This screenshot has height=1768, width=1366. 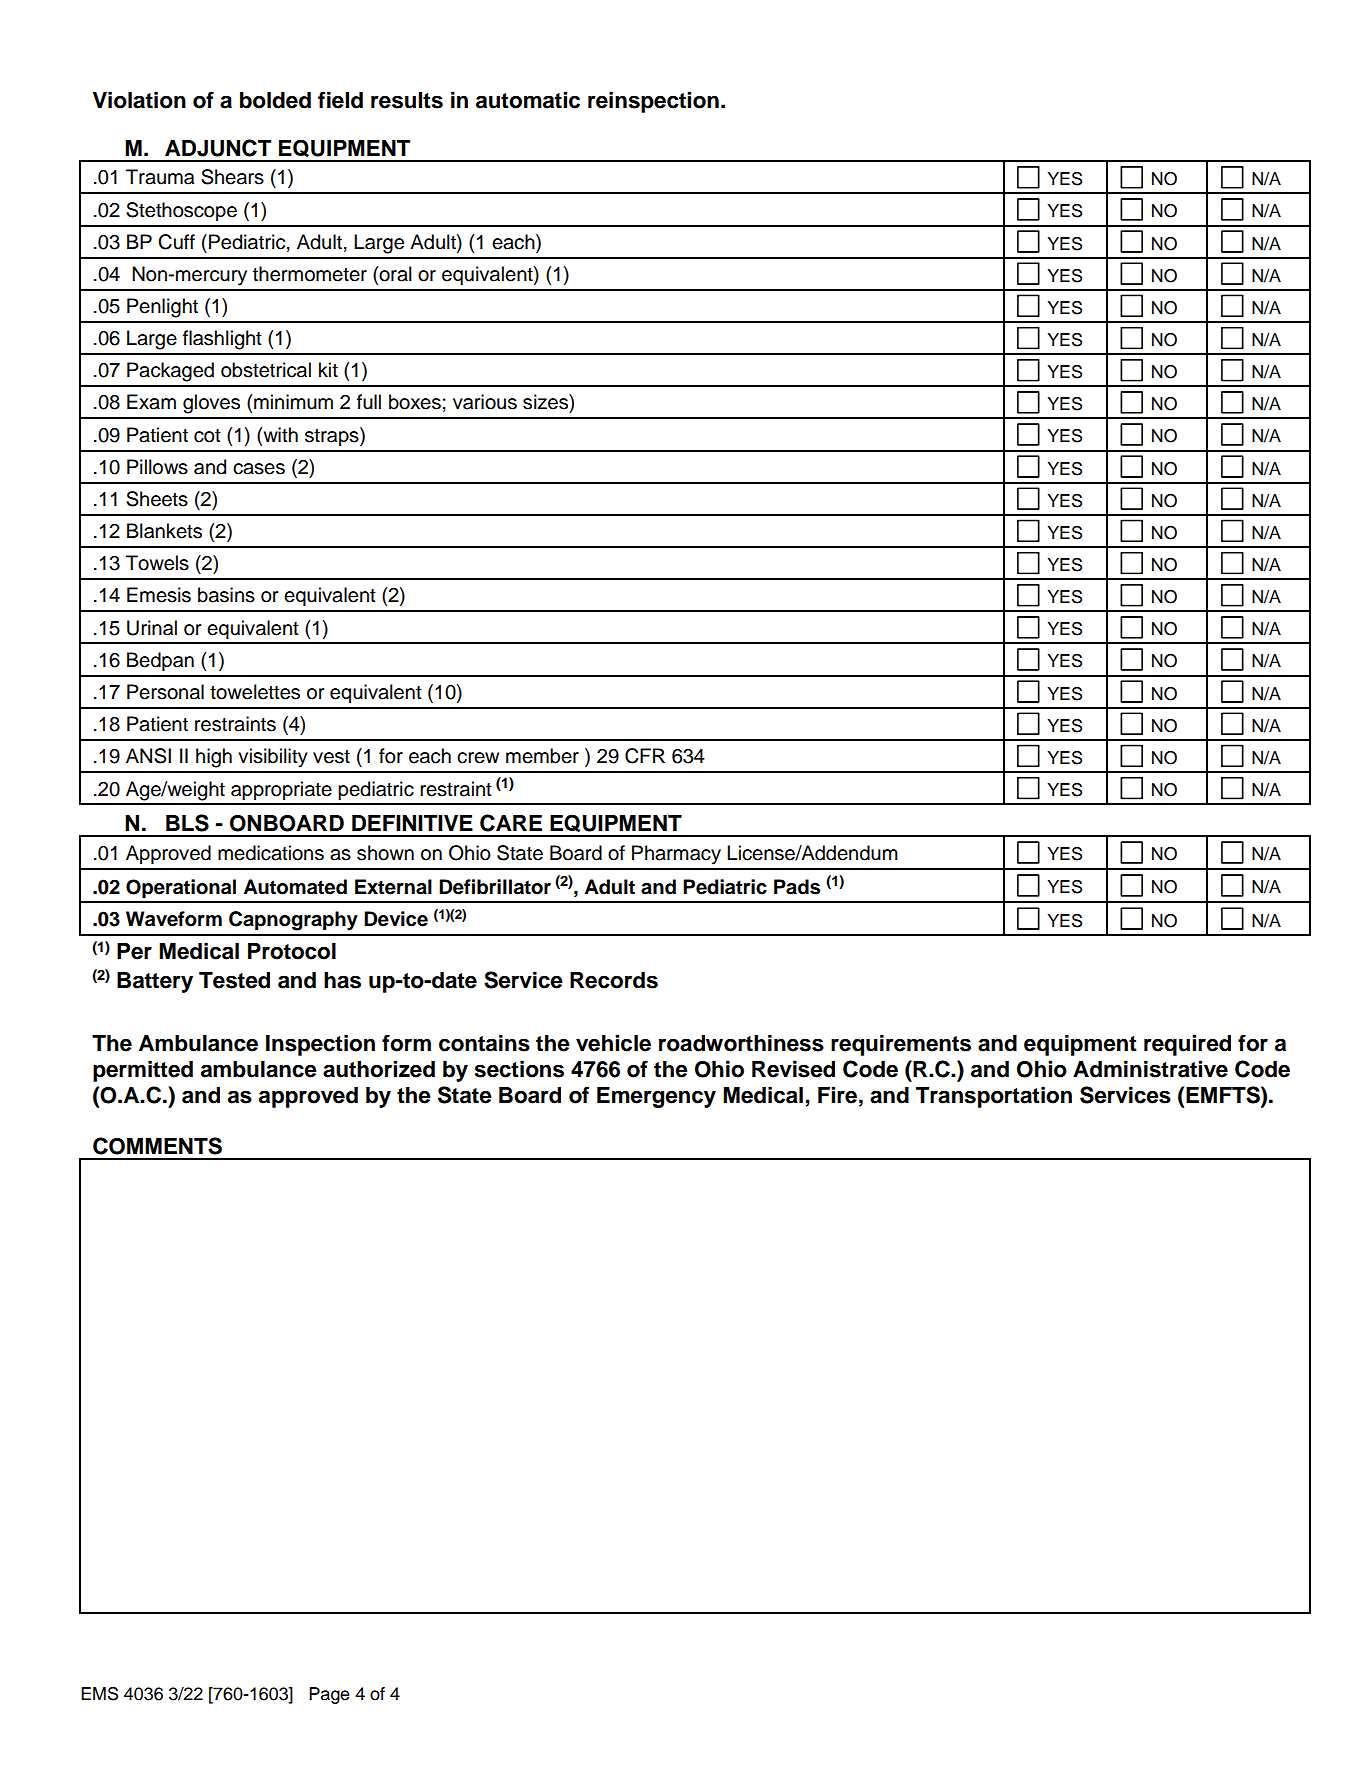 What do you see at coordinates (329, 1695) in the screenshot?
I see `Page` at bounding box center [329, 1695].
